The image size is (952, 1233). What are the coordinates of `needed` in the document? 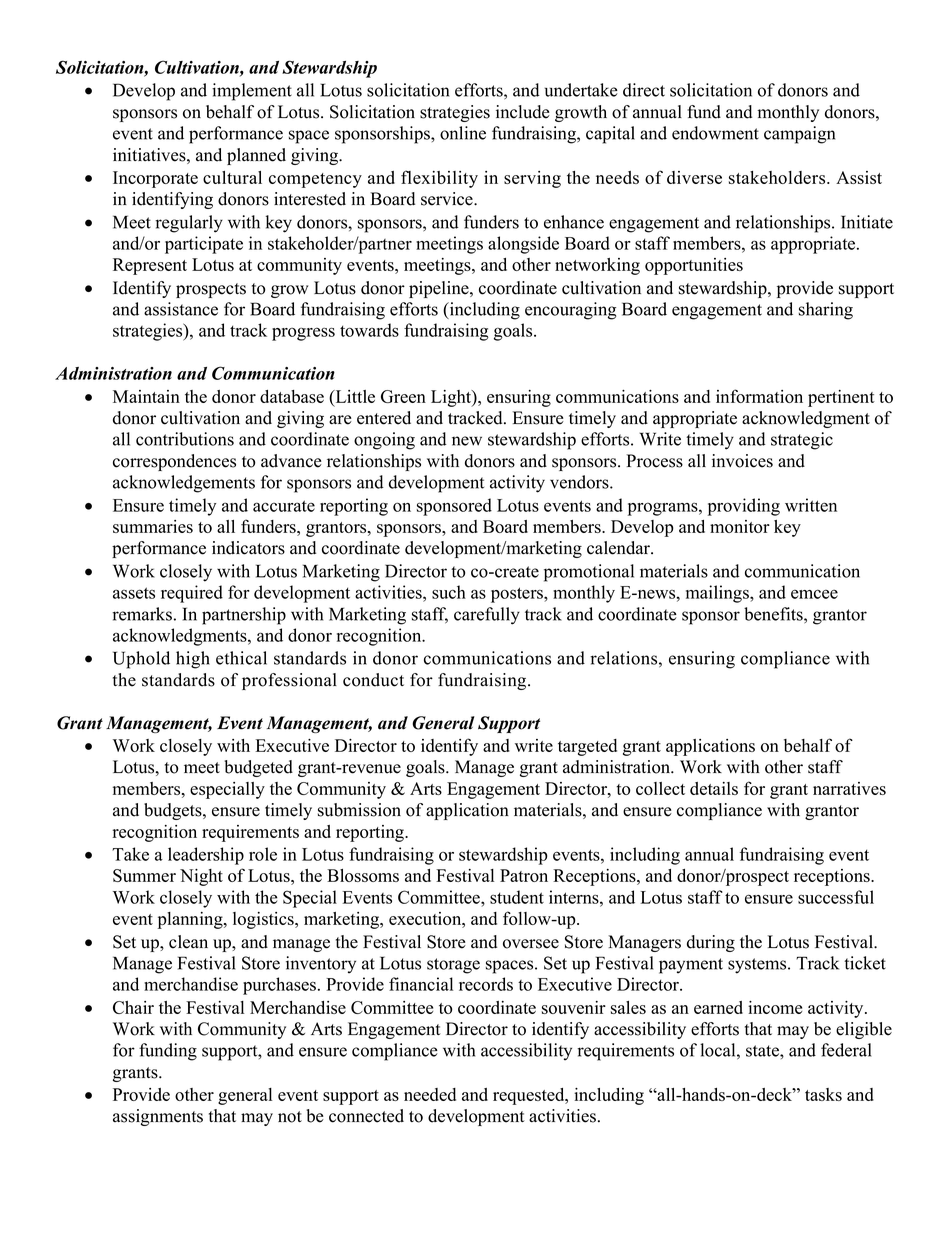 It's located at (430, 1094).
